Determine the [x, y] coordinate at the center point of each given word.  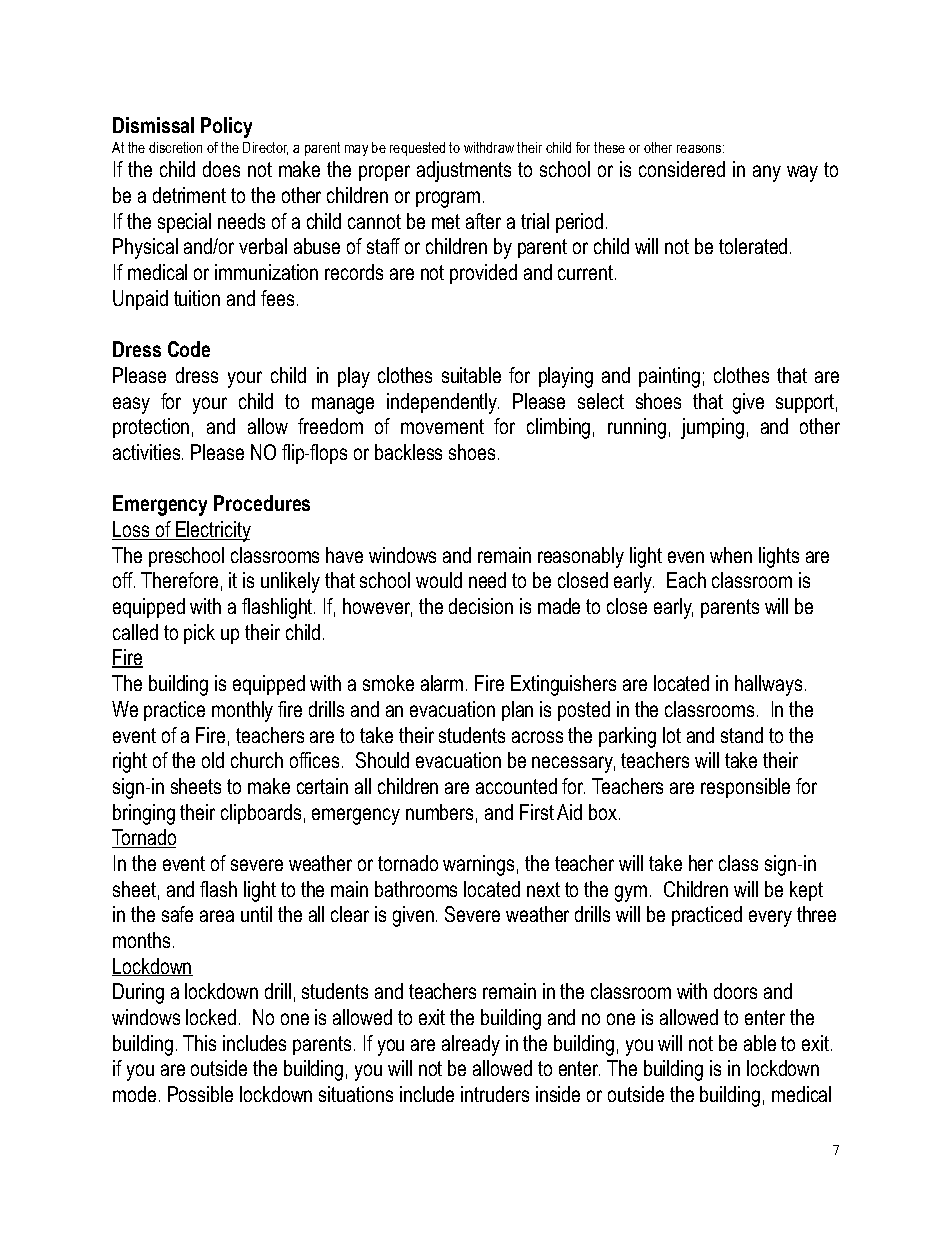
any [767, 173]
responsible [745, 788]
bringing [144, 814]
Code [189, 349]
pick [199, 634]
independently [443, 403]
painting [669, 377]
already [471, 1045]
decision [481, 606]
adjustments [464, 171]
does [221, 169]
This [199, 1043]
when [731, 555]
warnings [478, 865]
